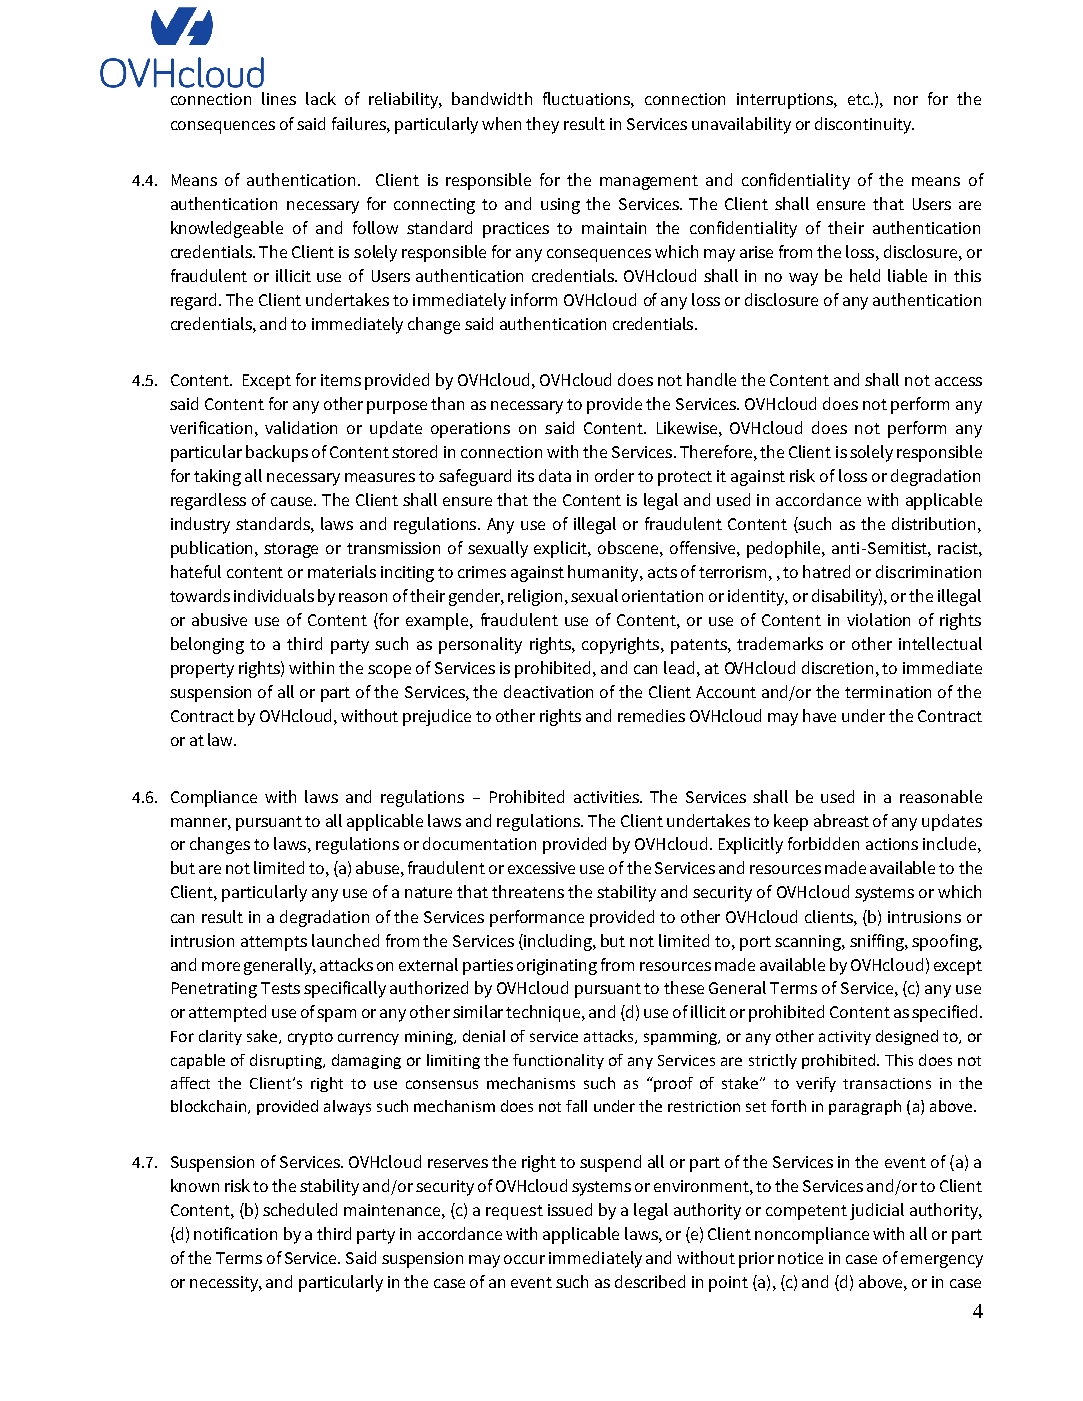 The image size is (1083, 1401). I want to click on deactivation, so click(548, 691).
